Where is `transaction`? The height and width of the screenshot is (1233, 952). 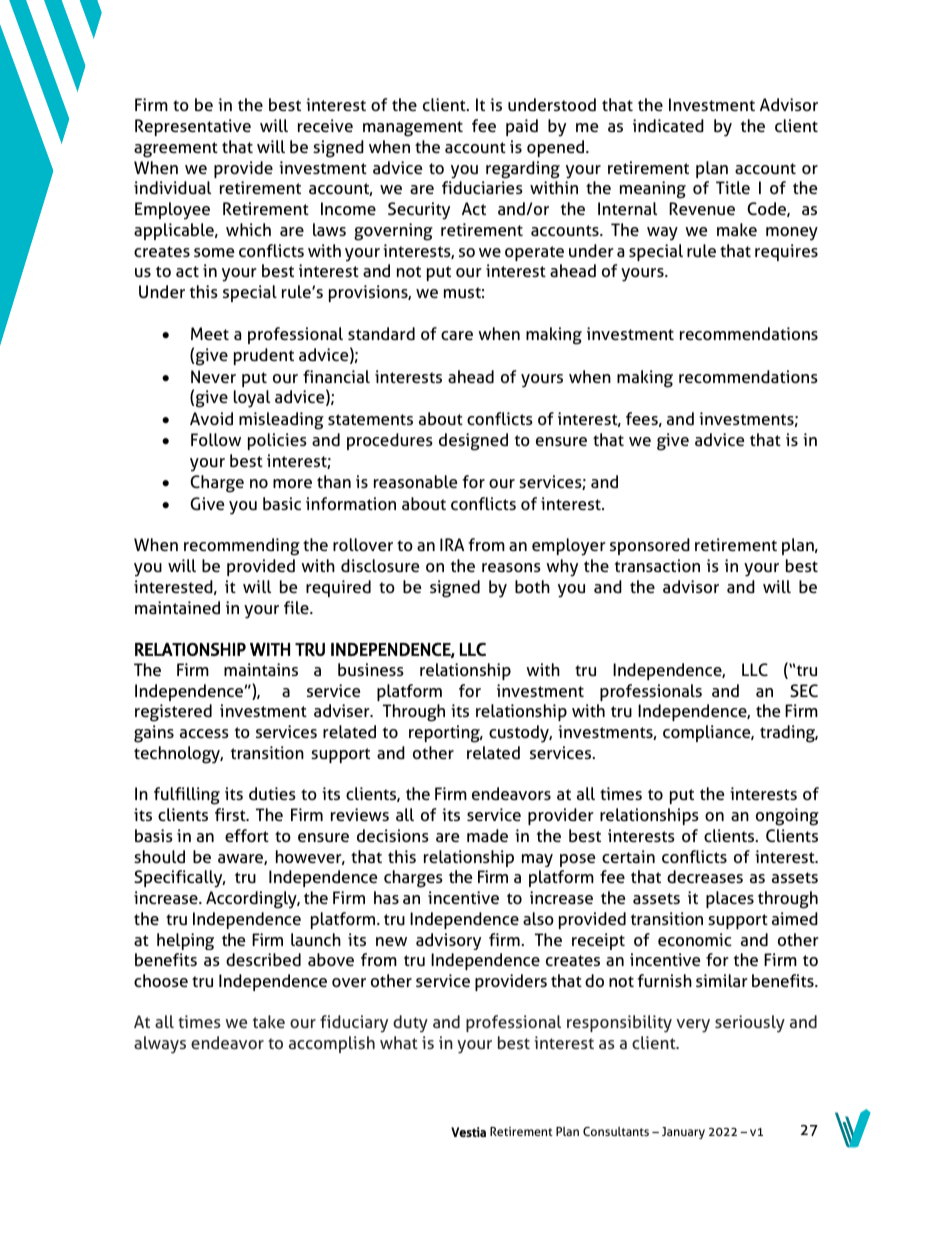
transaction is located at coordinates (657, 565).
